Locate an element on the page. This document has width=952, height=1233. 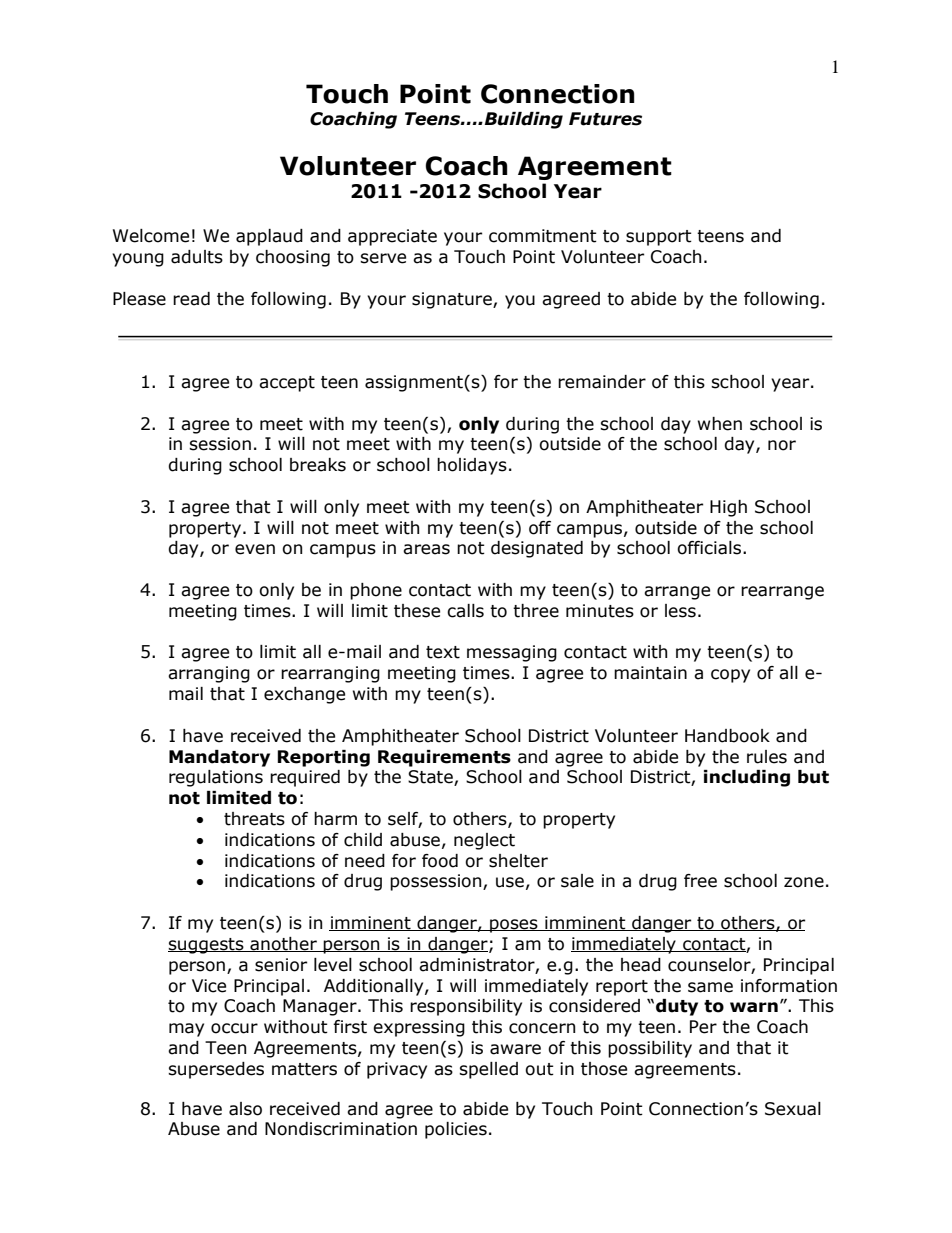
Sexual is located at coordinates (793, 1109).
